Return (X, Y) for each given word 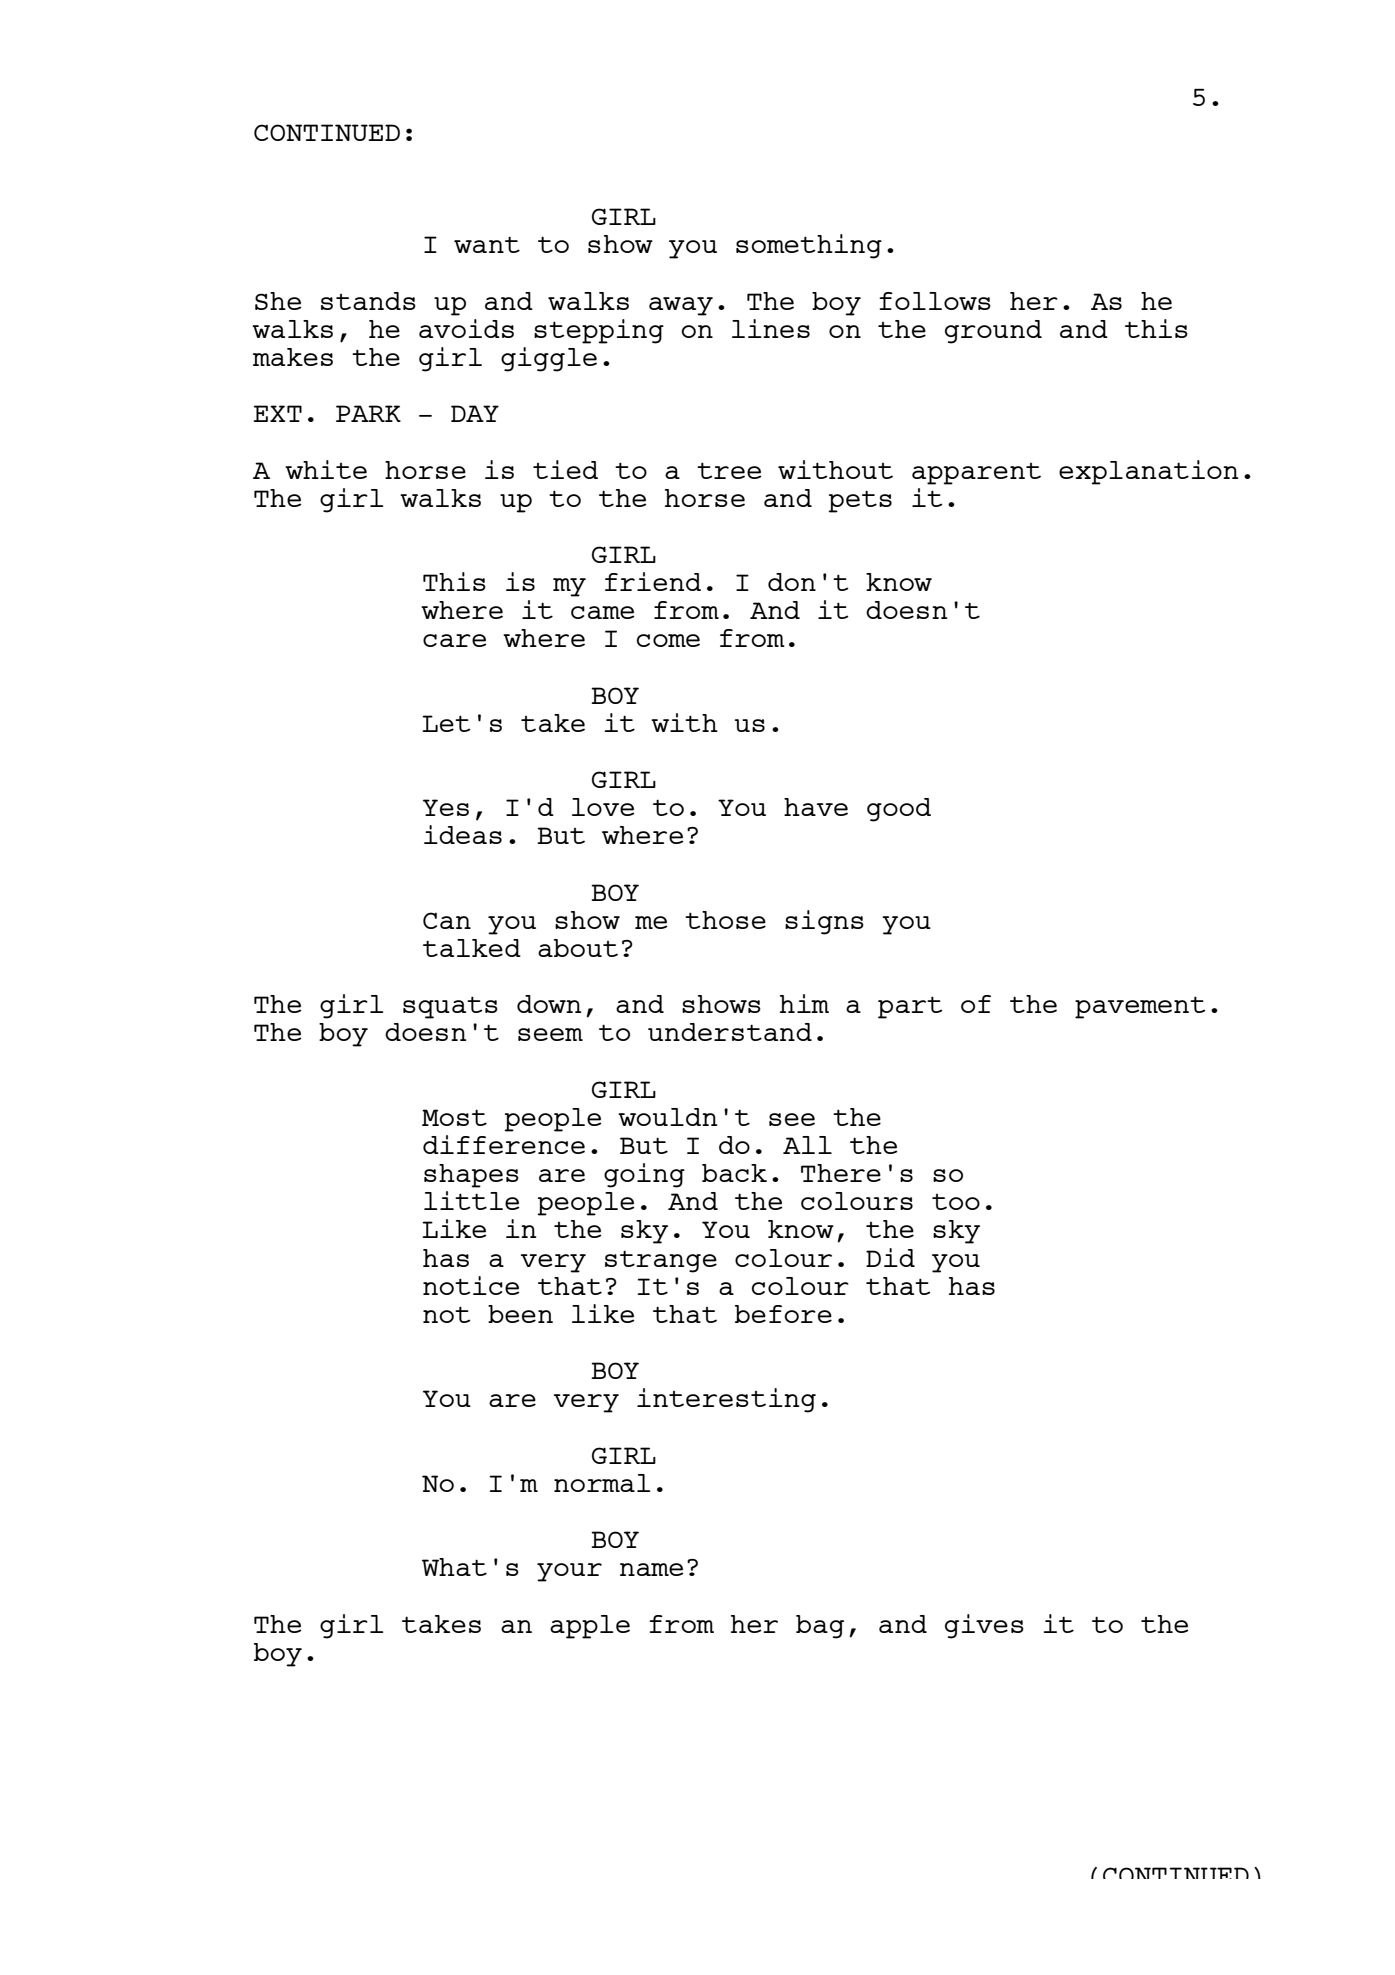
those (725, 920)
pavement (1140, 1007)
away (681, 306)
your (569, 1572)
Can (447, 920)
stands (368, 301)
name (651, 1569)
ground (993, 332)
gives (984, 1626)
